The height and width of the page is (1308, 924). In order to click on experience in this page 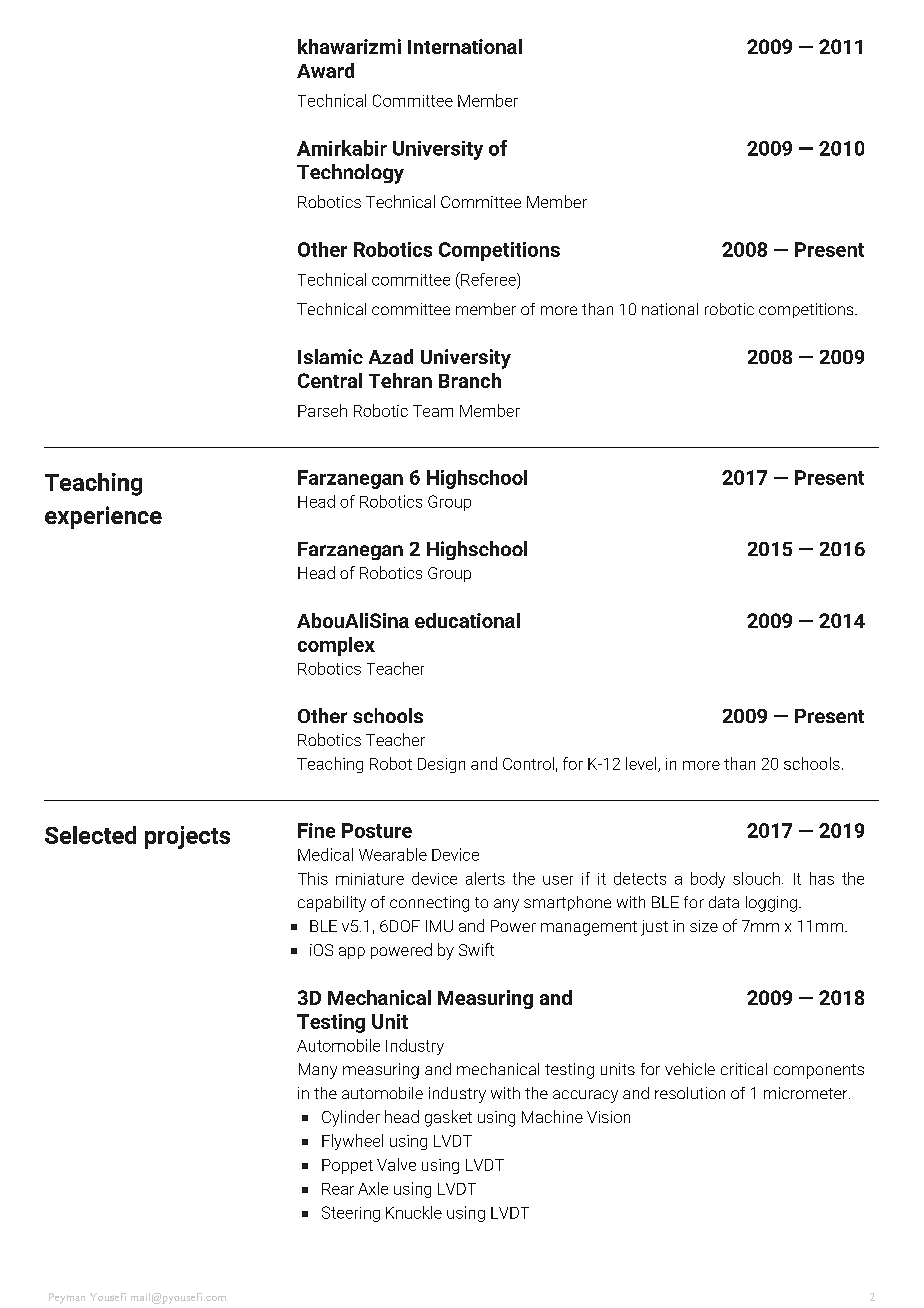, I will do `click(103, 517)`.
